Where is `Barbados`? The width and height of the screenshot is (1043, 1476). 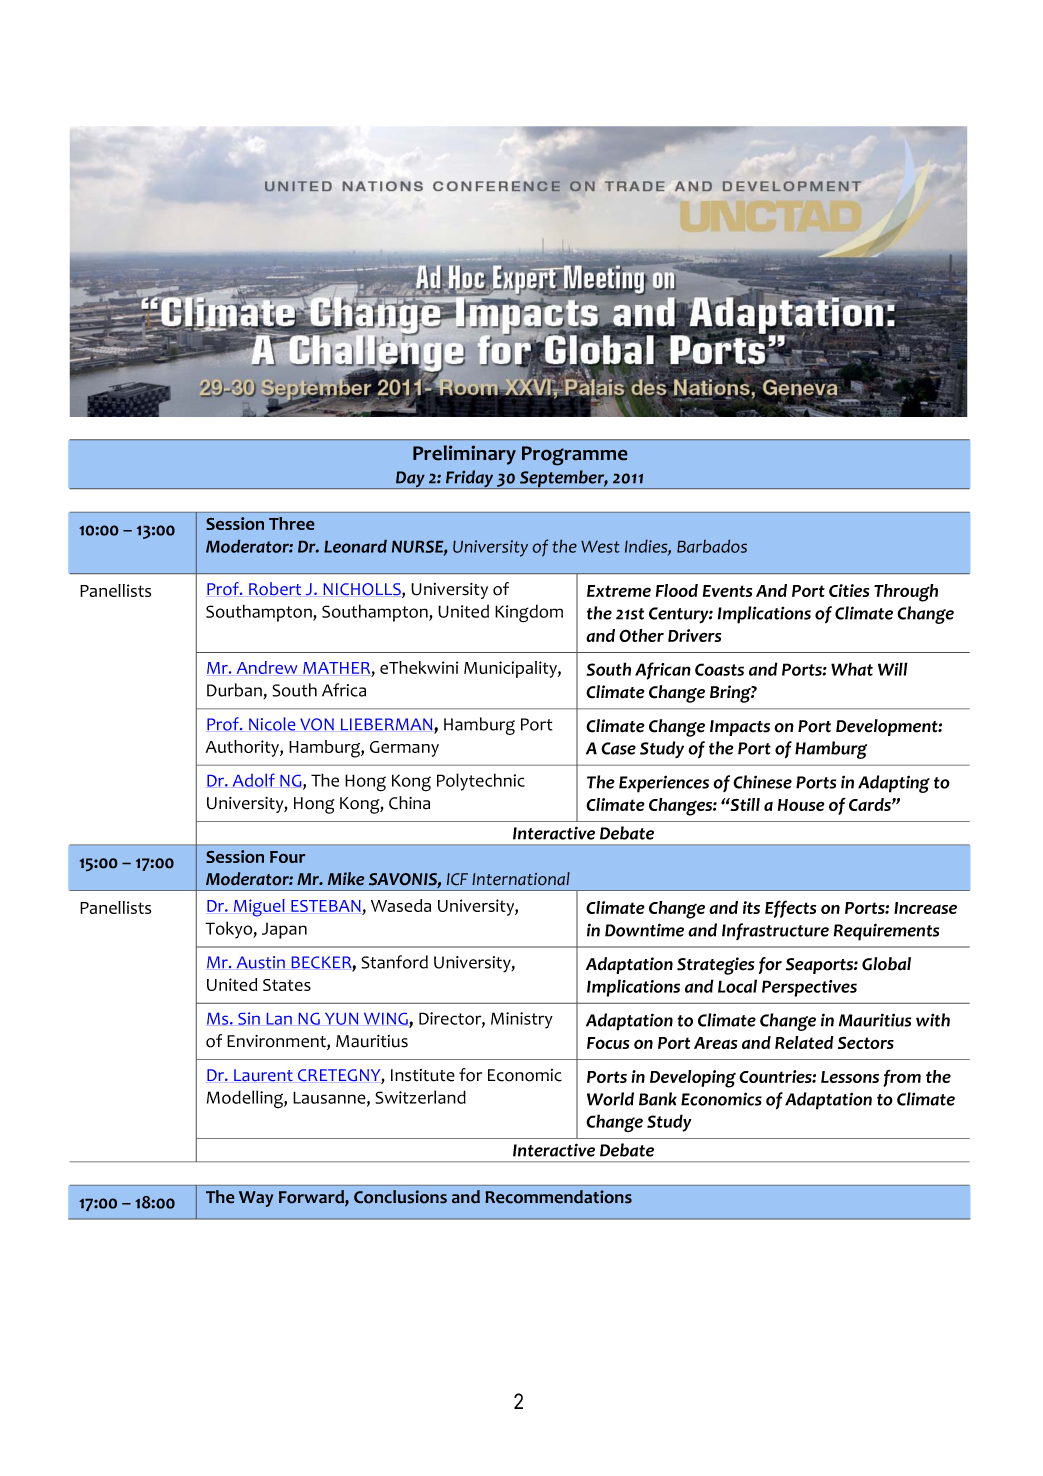
Barbados is located at coordinates (712, 546).
